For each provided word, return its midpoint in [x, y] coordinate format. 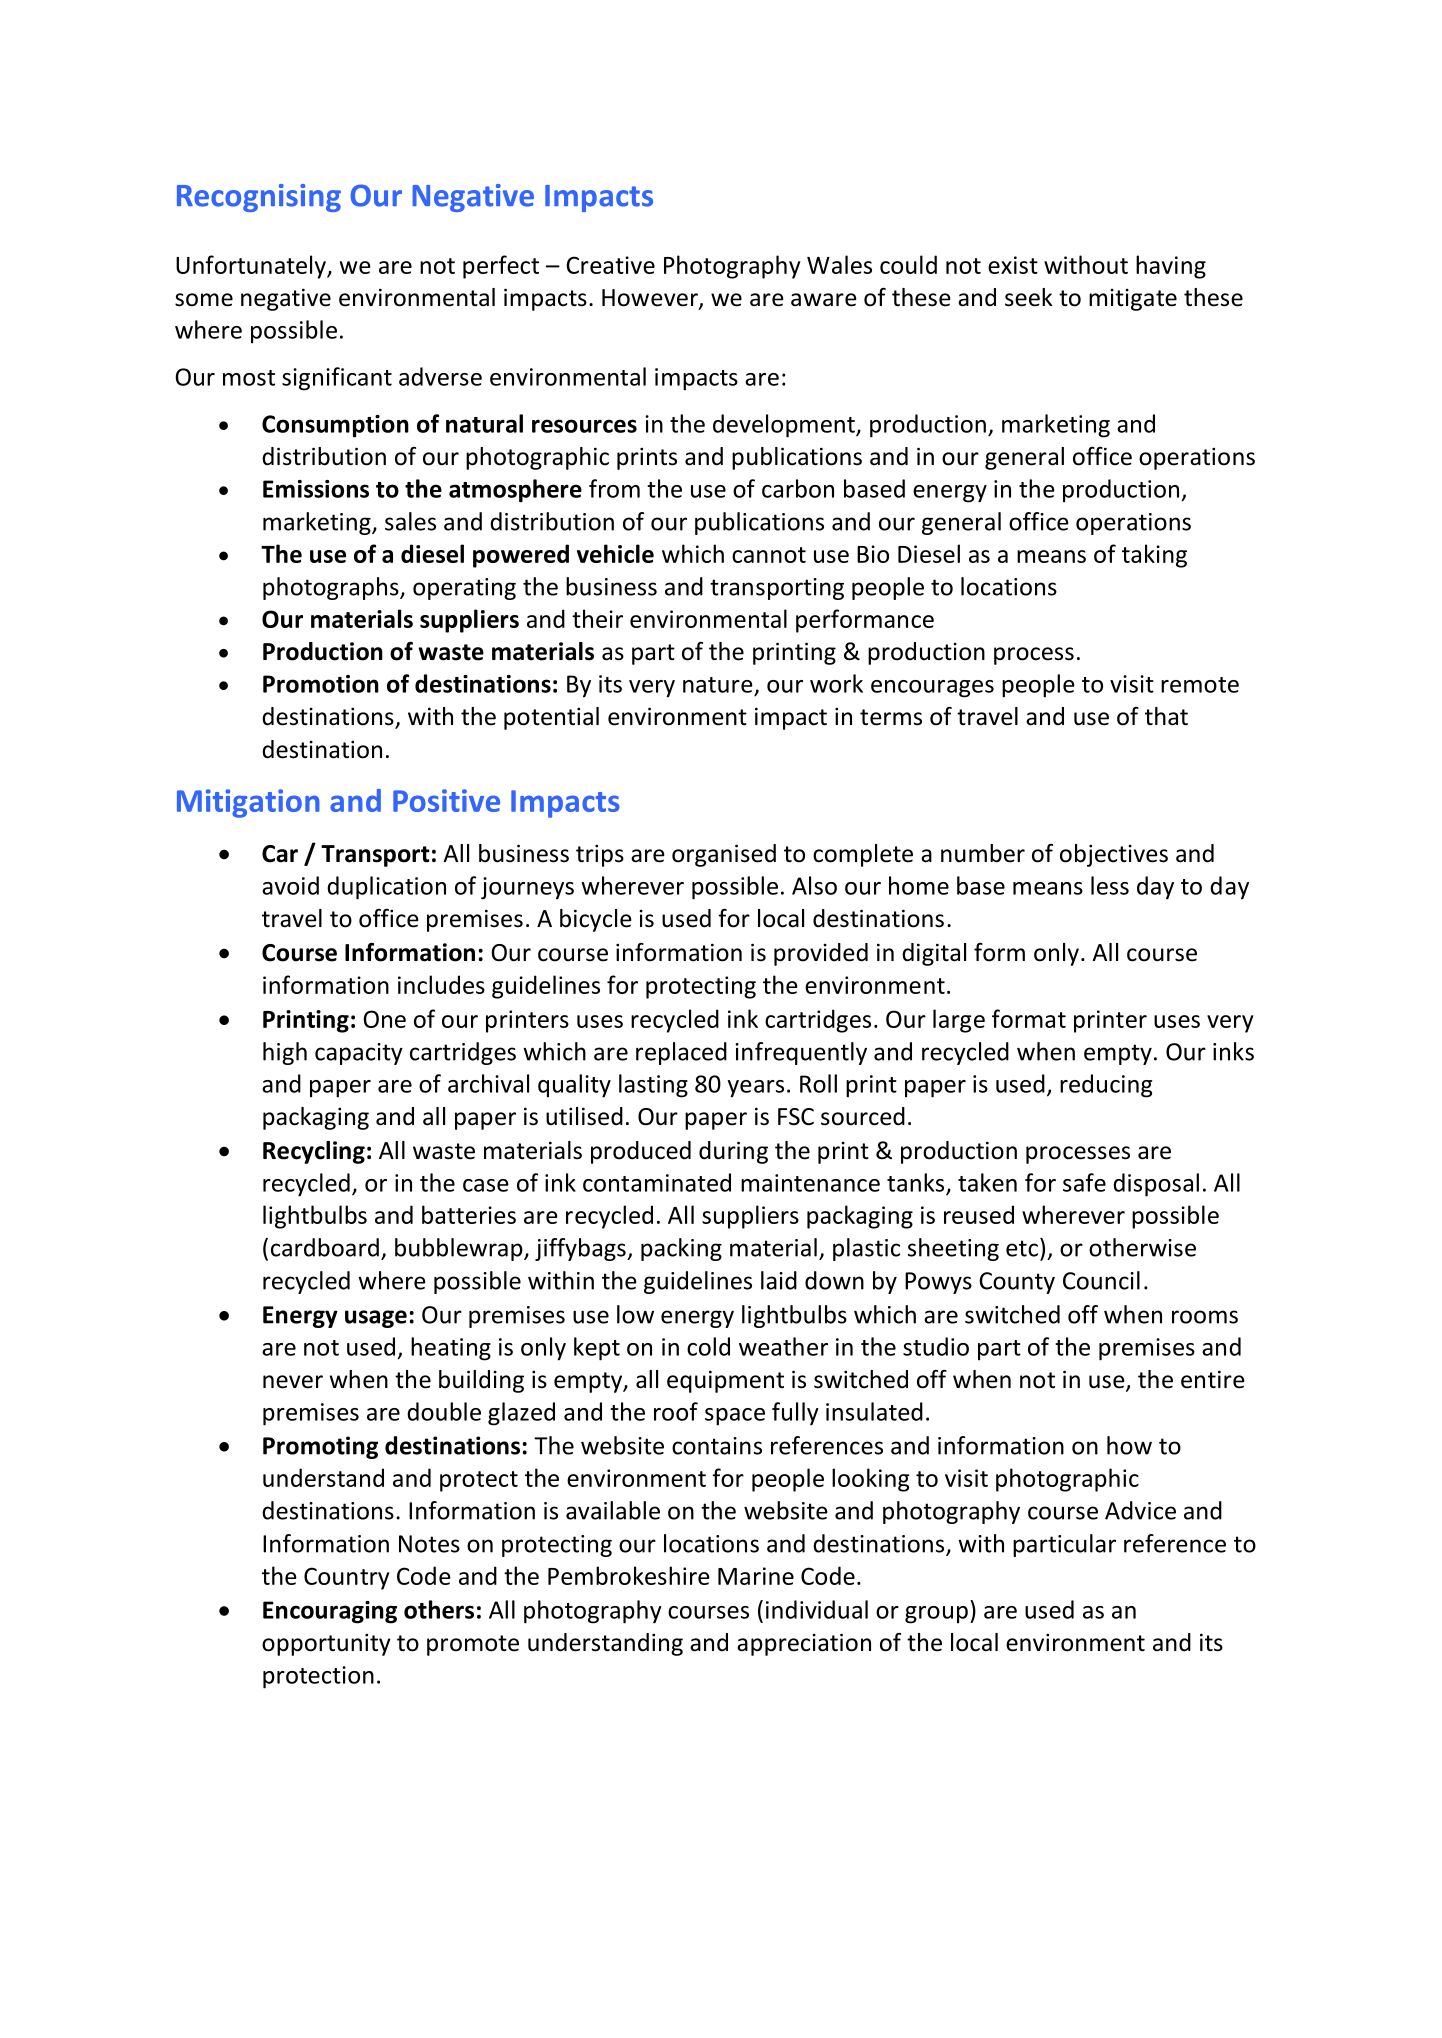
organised [724, 855]
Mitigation [248, 803]
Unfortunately [252, 267]
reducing [1106, 1086]
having [1171, 267]
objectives [1114, 855]
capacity [359, 1054]
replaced [681, 1053]
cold [708, 1346]
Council [1101, 1280]
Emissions [316, 489]
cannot [769, 555]
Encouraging [330, 1612]
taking [1154, 556]
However [651, 299]
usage [376, 1319]
